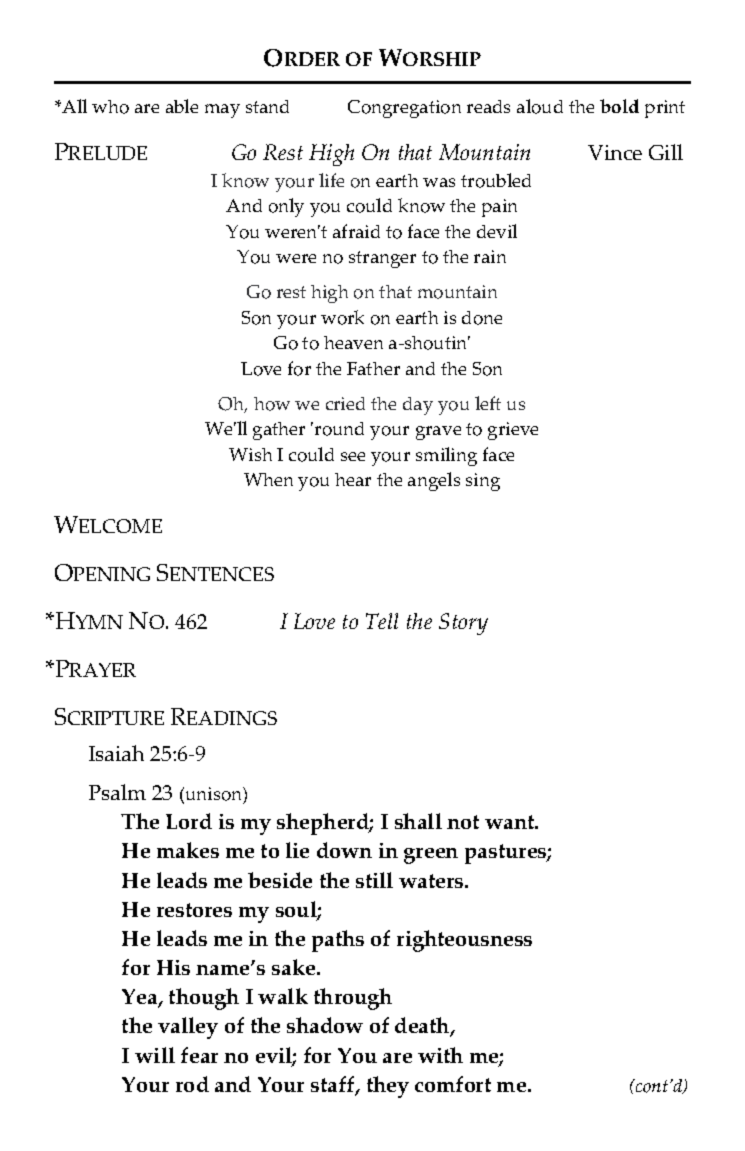  I want to click on Tell, so click(382, 621).
